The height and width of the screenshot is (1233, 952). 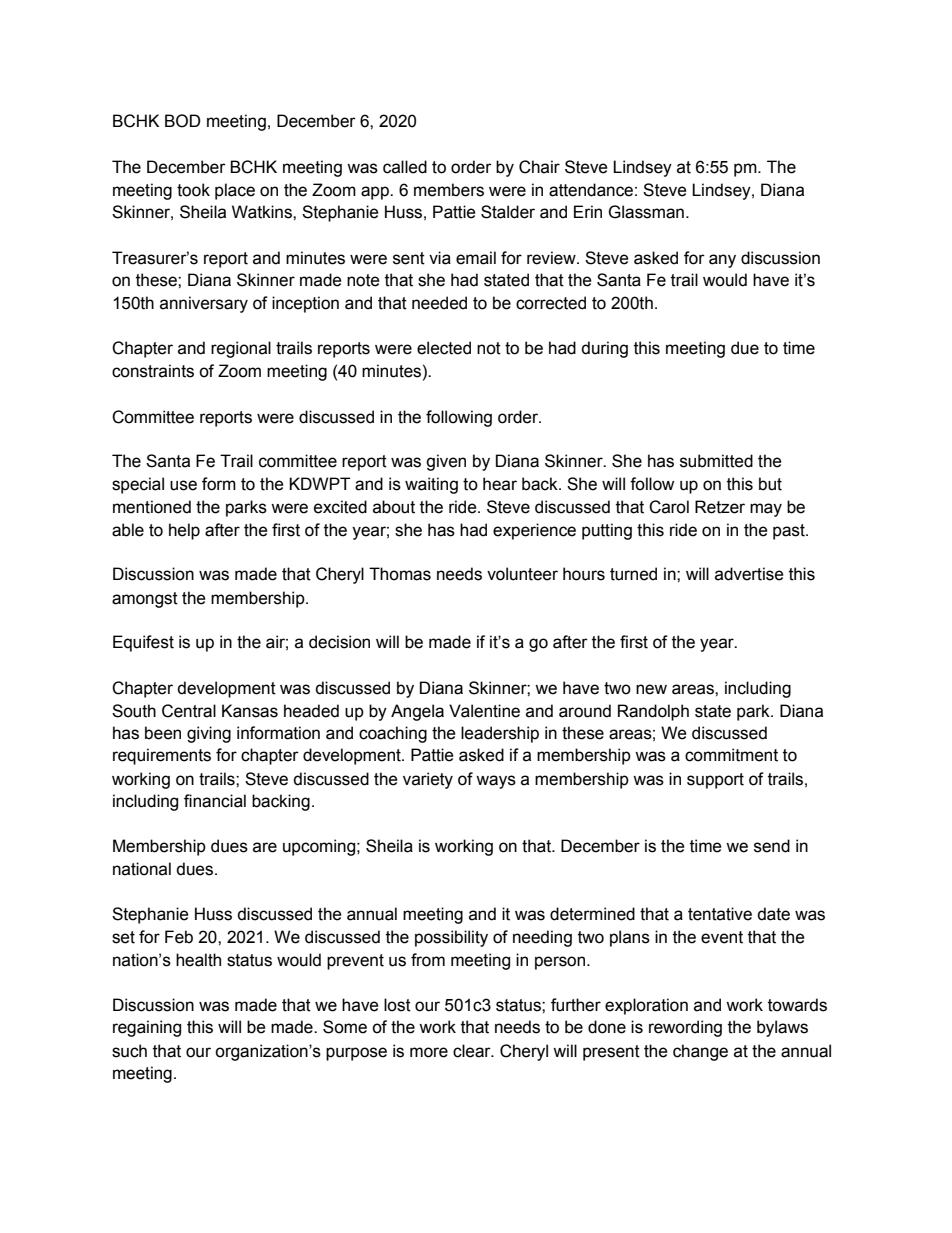 I want to click on use, so click(x=183, y=485).
